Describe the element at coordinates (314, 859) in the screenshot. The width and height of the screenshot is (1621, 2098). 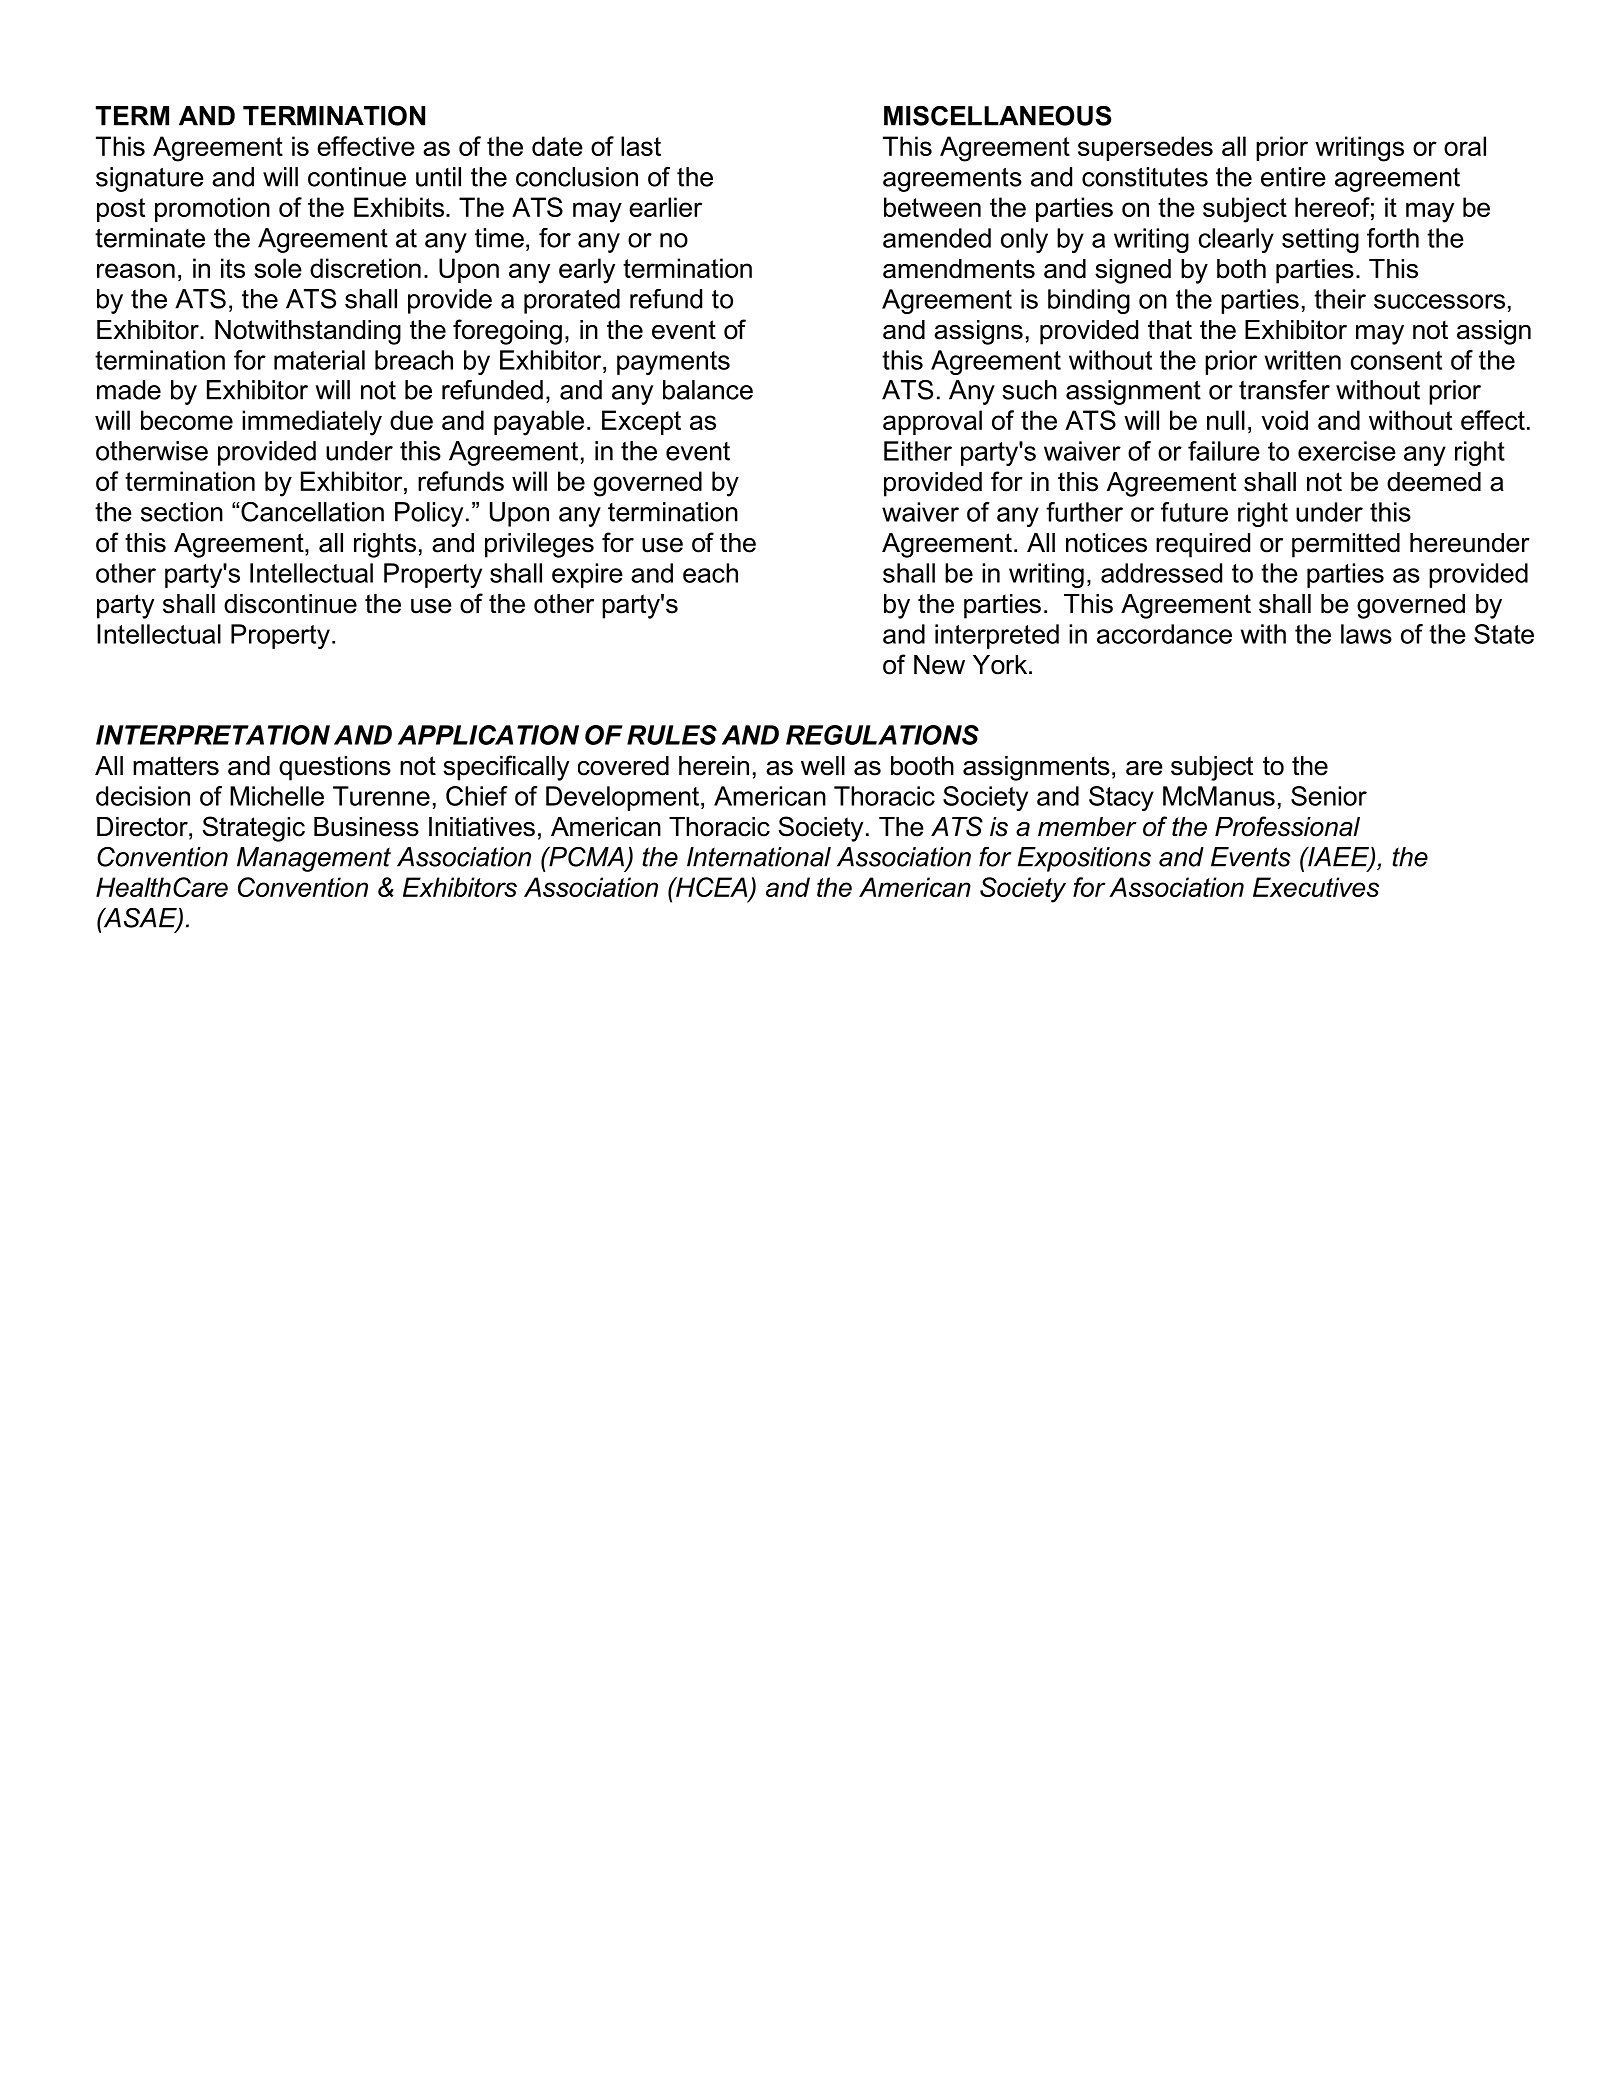
I see `Management` at that location.
